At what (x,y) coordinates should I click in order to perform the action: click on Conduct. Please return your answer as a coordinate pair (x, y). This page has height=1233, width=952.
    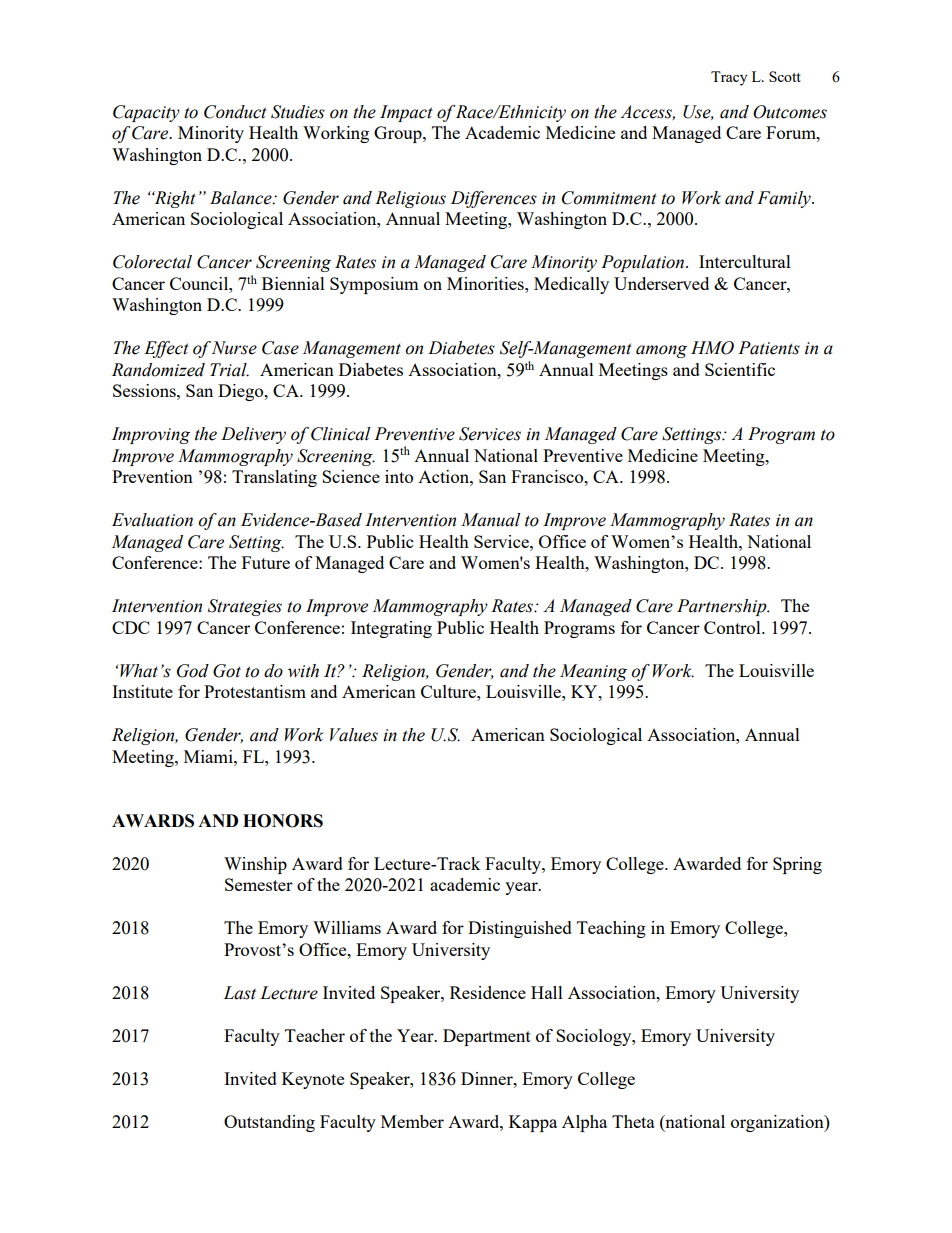
    Looking at the image, I should click on (235, 112).
